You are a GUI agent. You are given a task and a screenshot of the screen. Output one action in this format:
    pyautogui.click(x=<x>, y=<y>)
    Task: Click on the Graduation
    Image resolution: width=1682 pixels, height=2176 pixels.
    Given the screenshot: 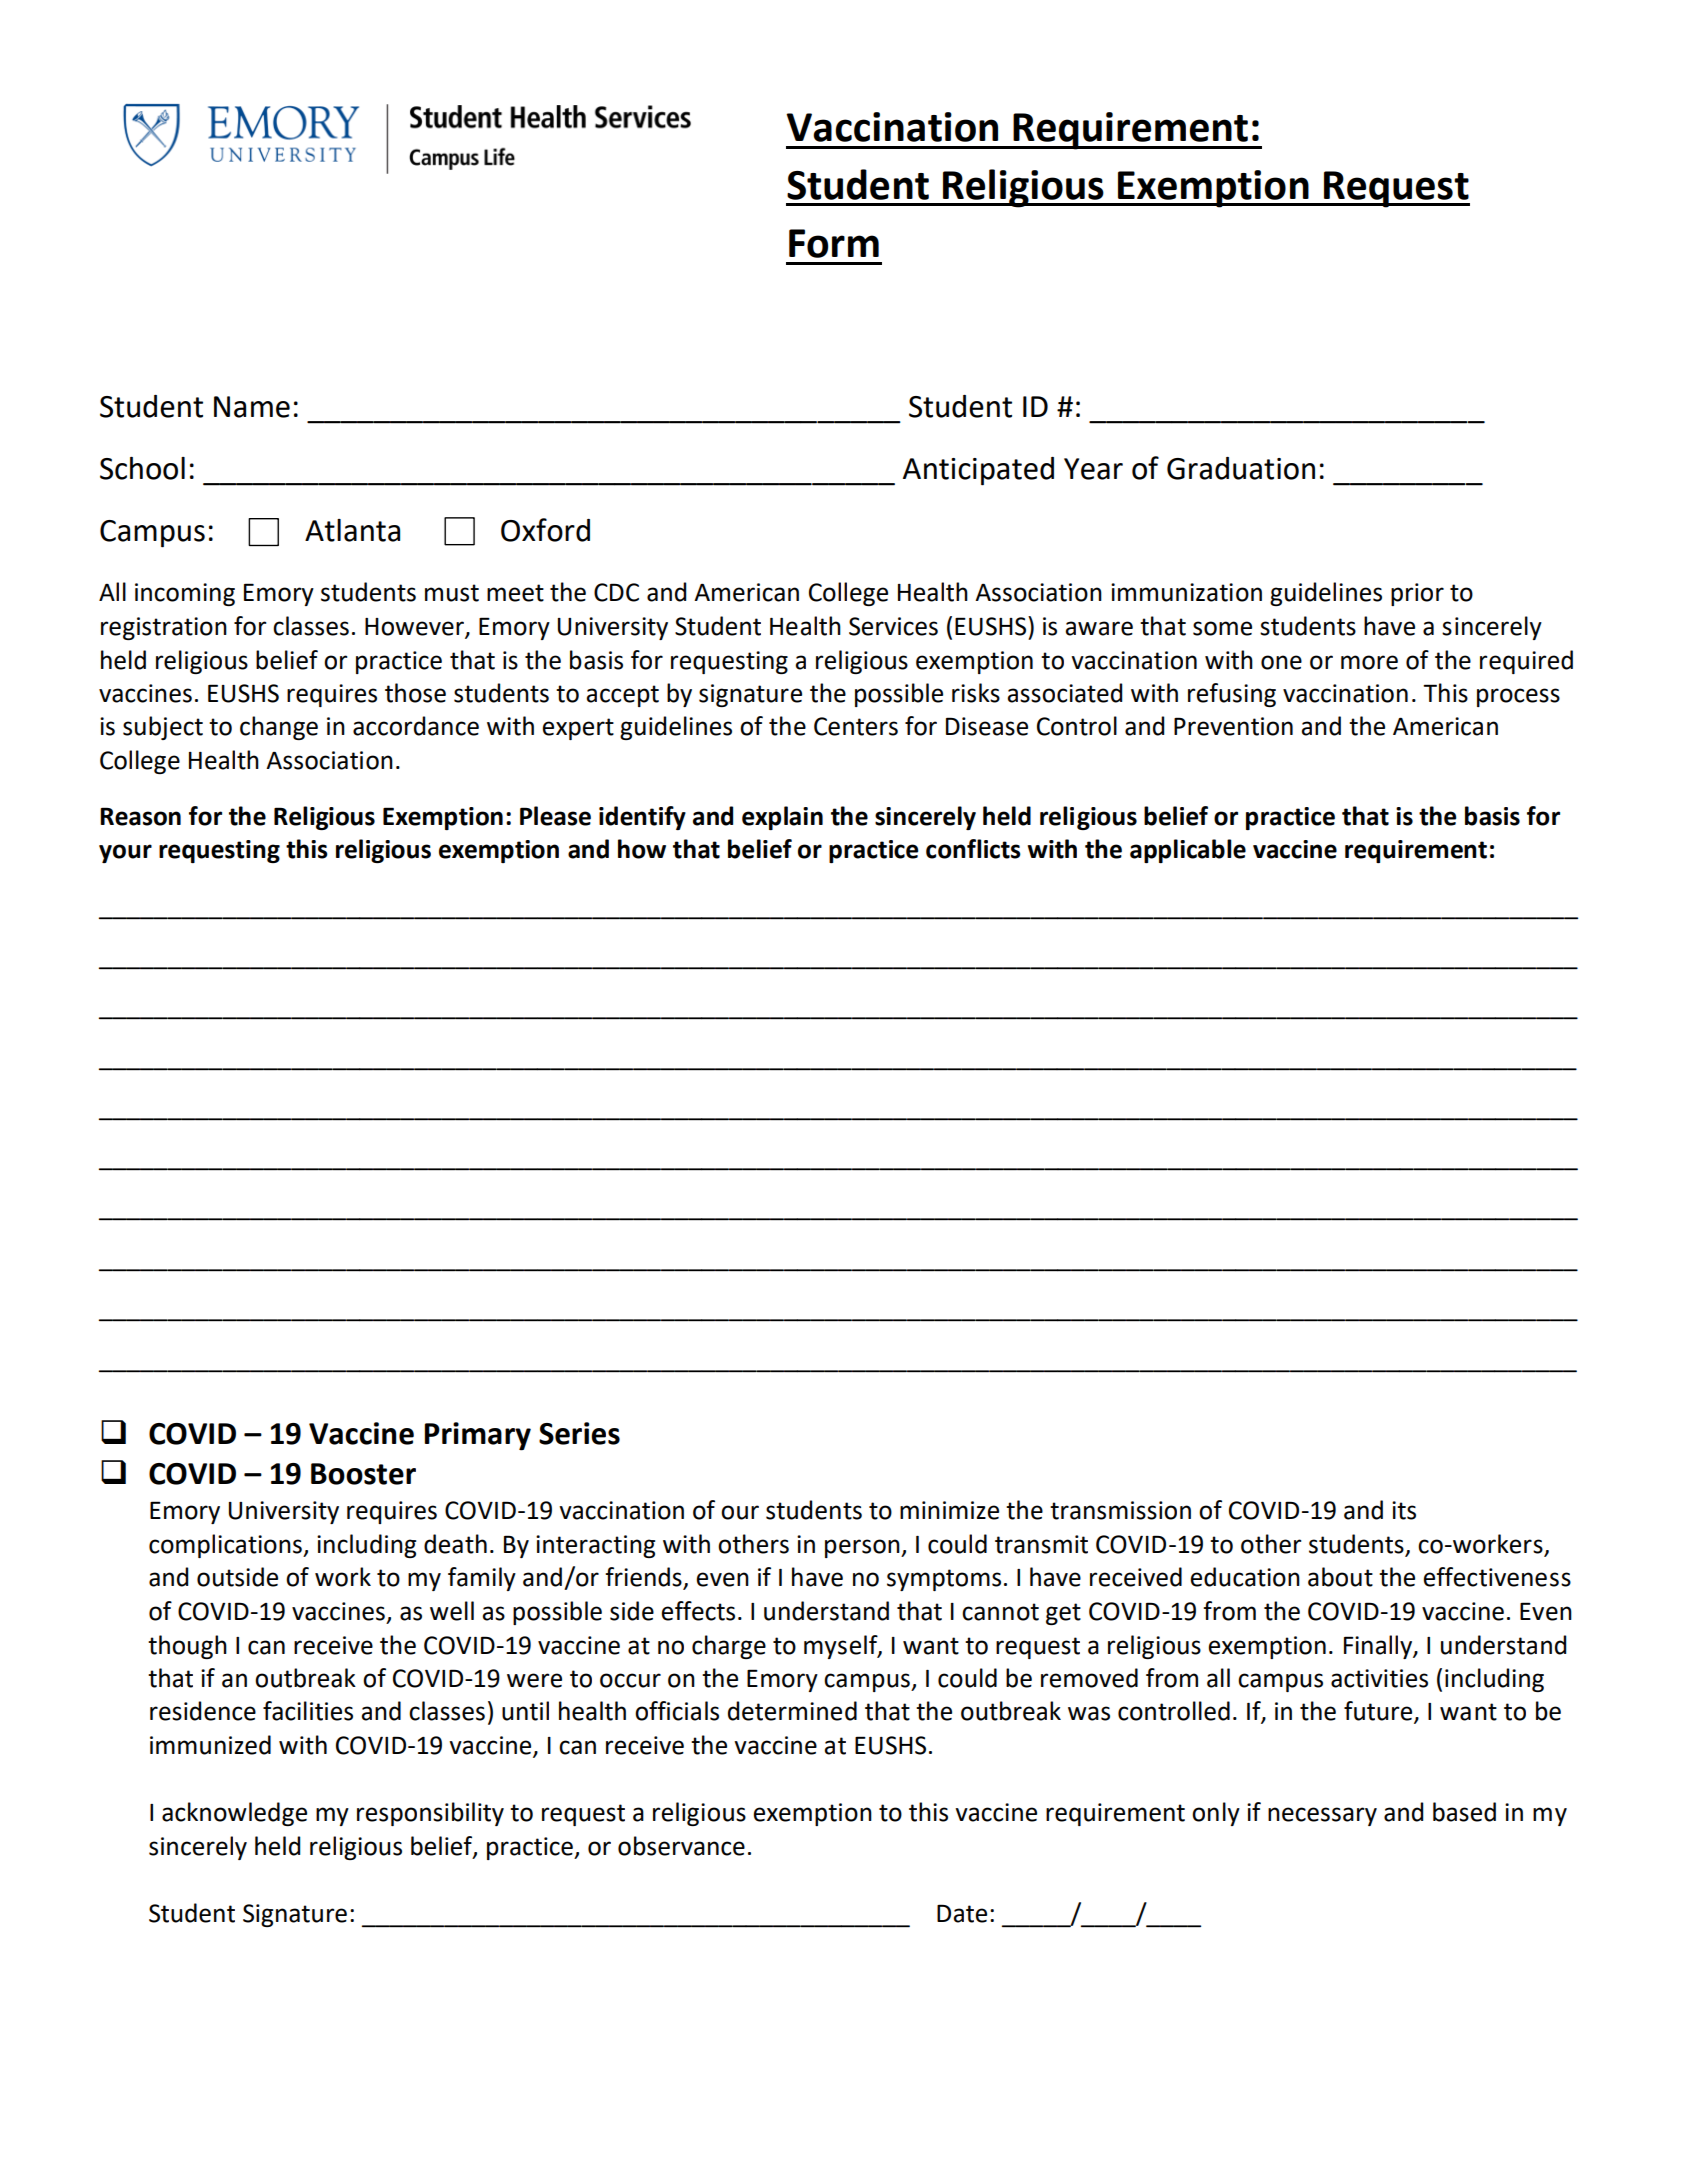 What is the action you would take?
    pyautogui.click(x=1241, y=468)
